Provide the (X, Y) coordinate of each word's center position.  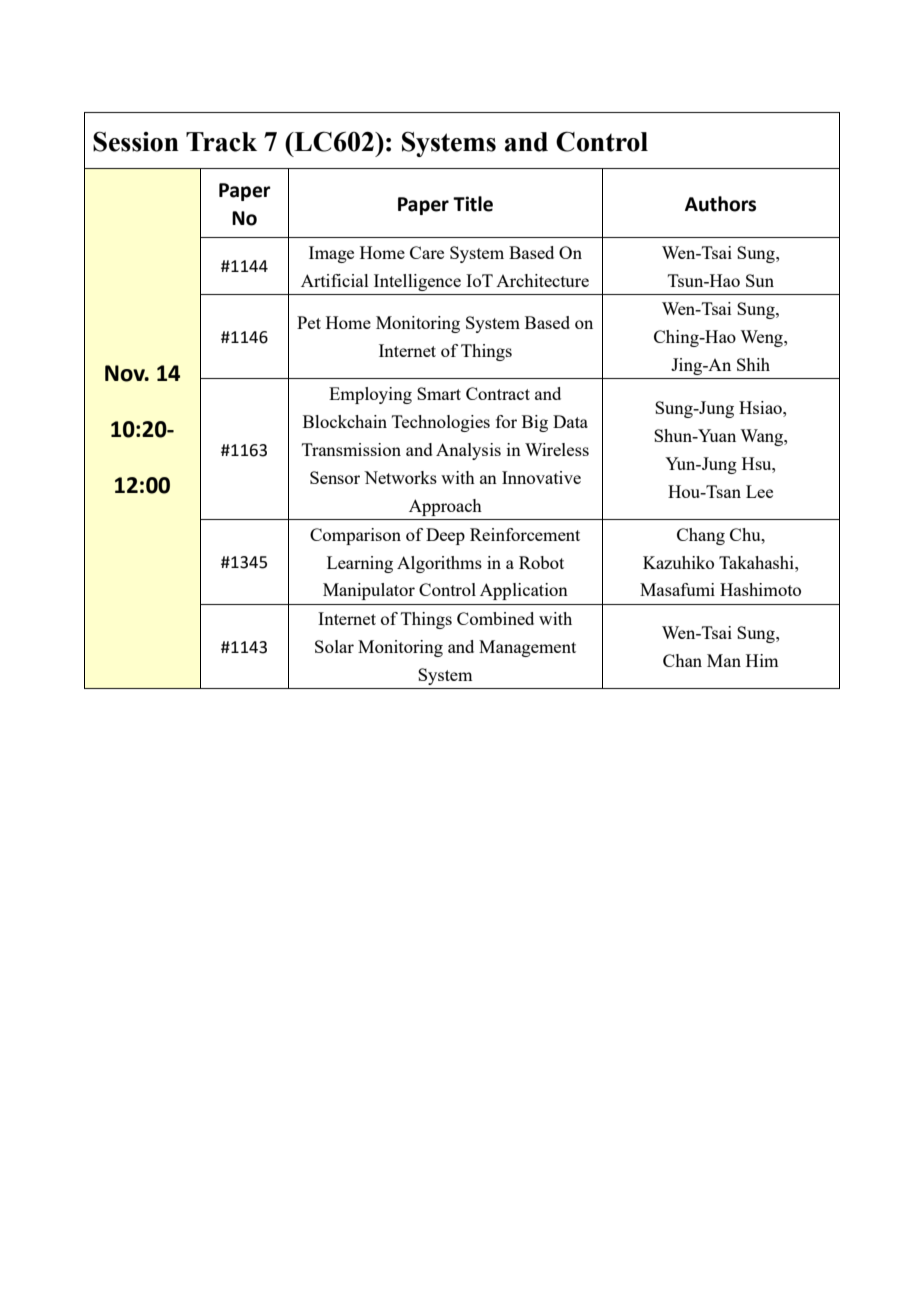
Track (221, 142)
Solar (334, 646)
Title (473, 204)
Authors (720, 204)
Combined (495, 618)
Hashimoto (760, 589)
